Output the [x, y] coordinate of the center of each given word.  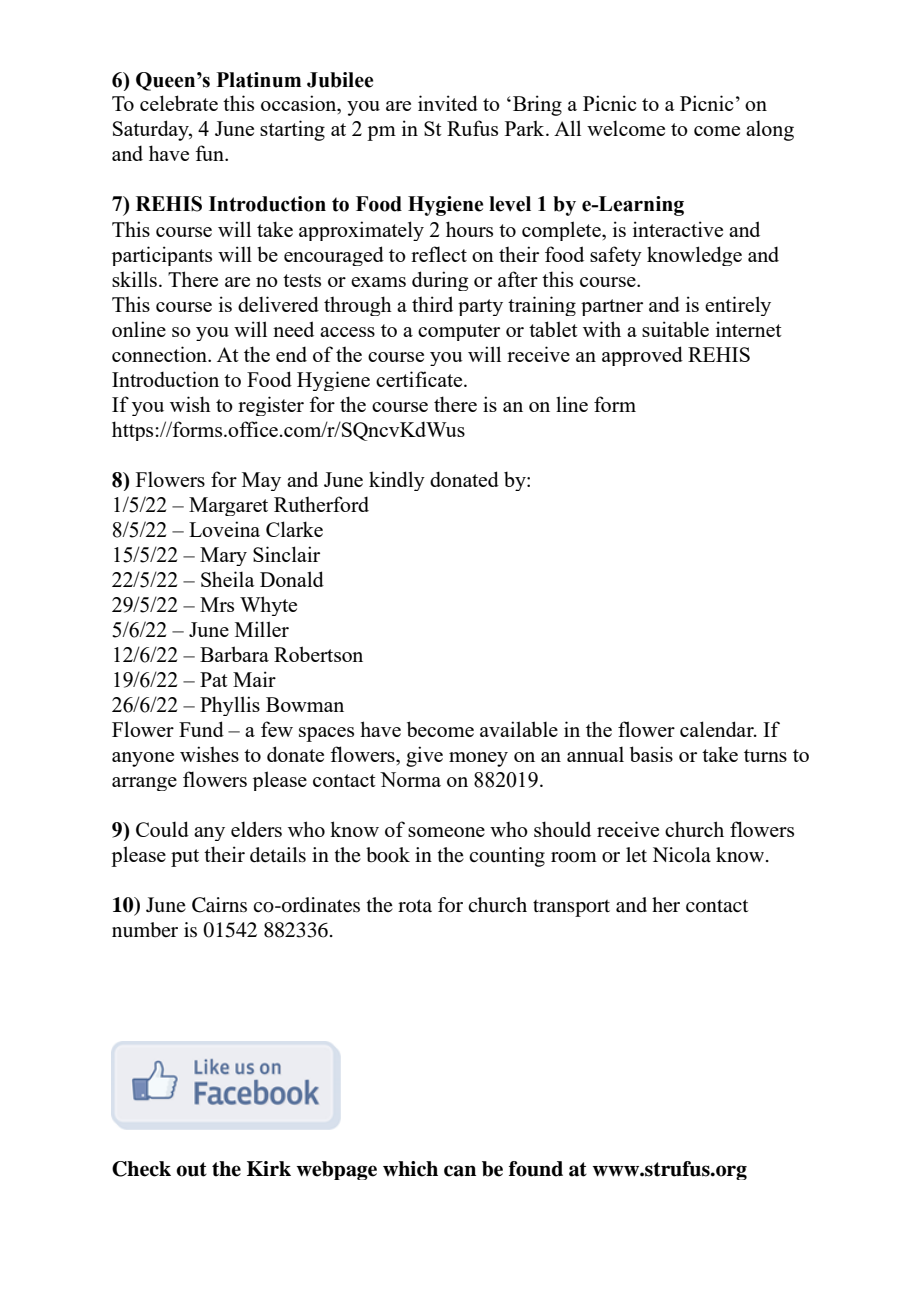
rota [415, 905]
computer [459, 332]
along [770, 130]
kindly [397, 481]
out [191, 1169]
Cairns [219, 905]
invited [448, 103]
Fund [201, 729]
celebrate [179, 103]
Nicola [682, 855]
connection [161, 354]
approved [642, 356]
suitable [675, 329]
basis [651, 754]
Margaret [228, 506]
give [424, 756]
